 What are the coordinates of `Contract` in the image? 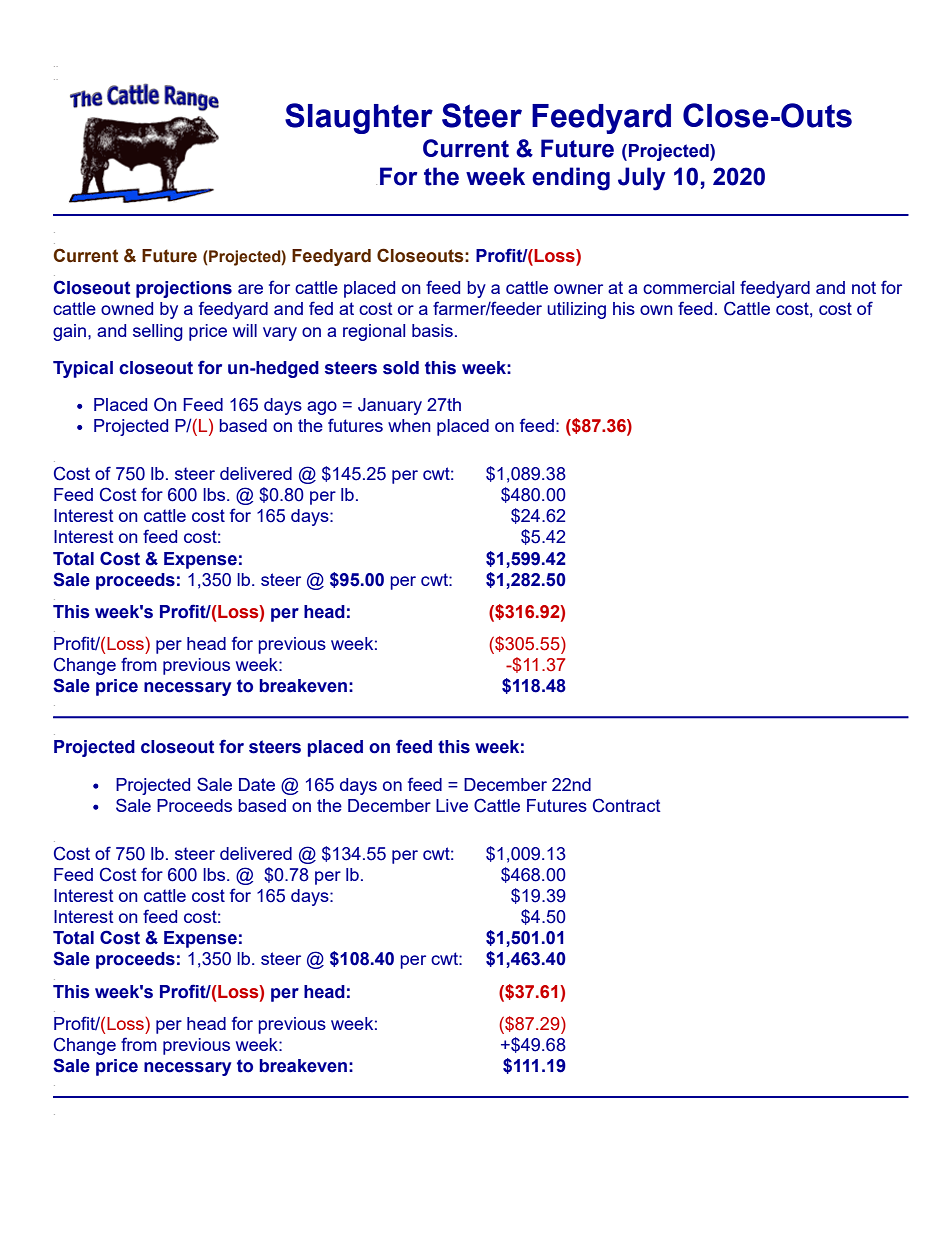 It's located at (627, 805).
